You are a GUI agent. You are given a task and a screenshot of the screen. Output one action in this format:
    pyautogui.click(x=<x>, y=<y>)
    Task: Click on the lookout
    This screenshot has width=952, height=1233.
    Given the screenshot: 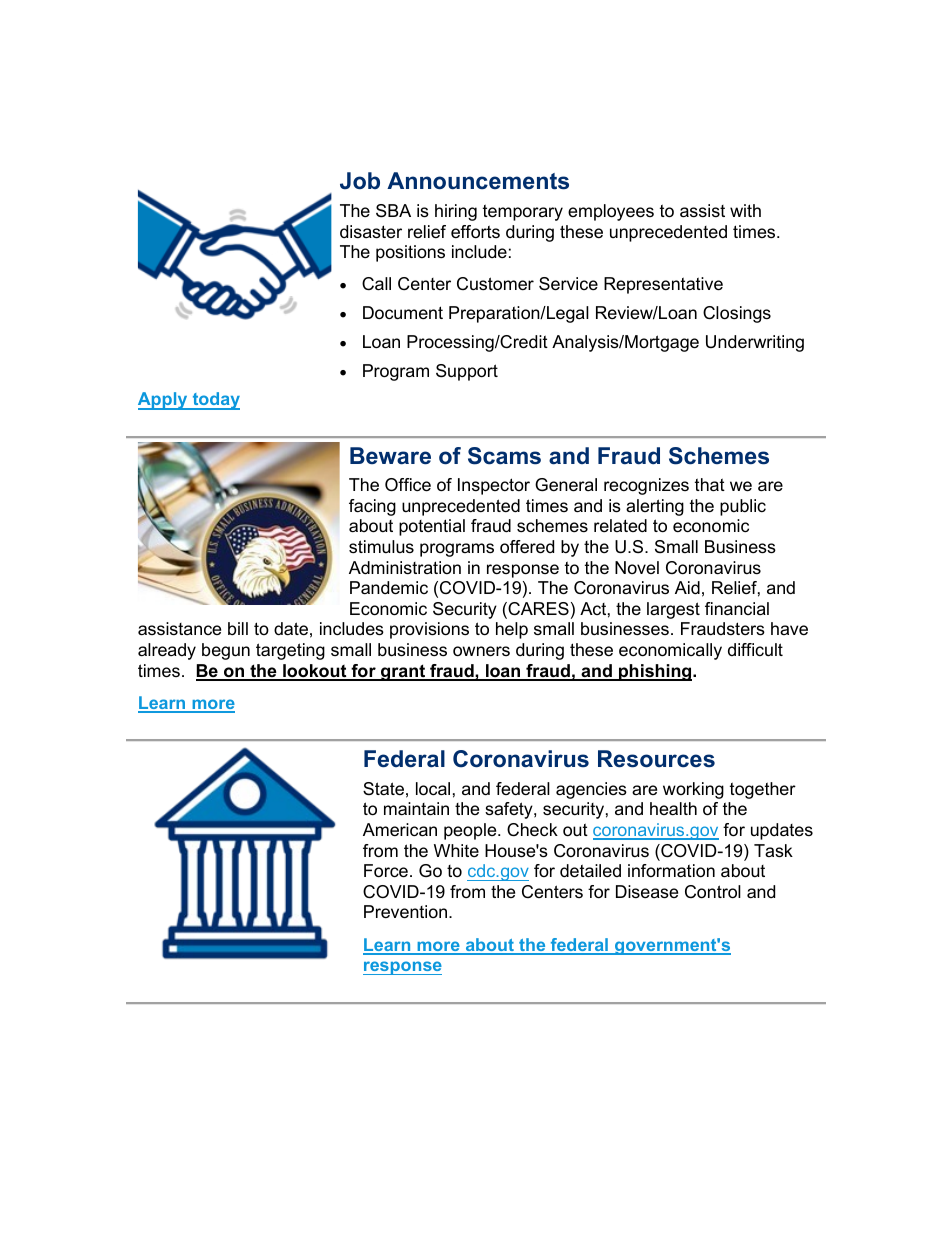 What is the action you would take?
    pyautogui.click(x=315, y=672)
